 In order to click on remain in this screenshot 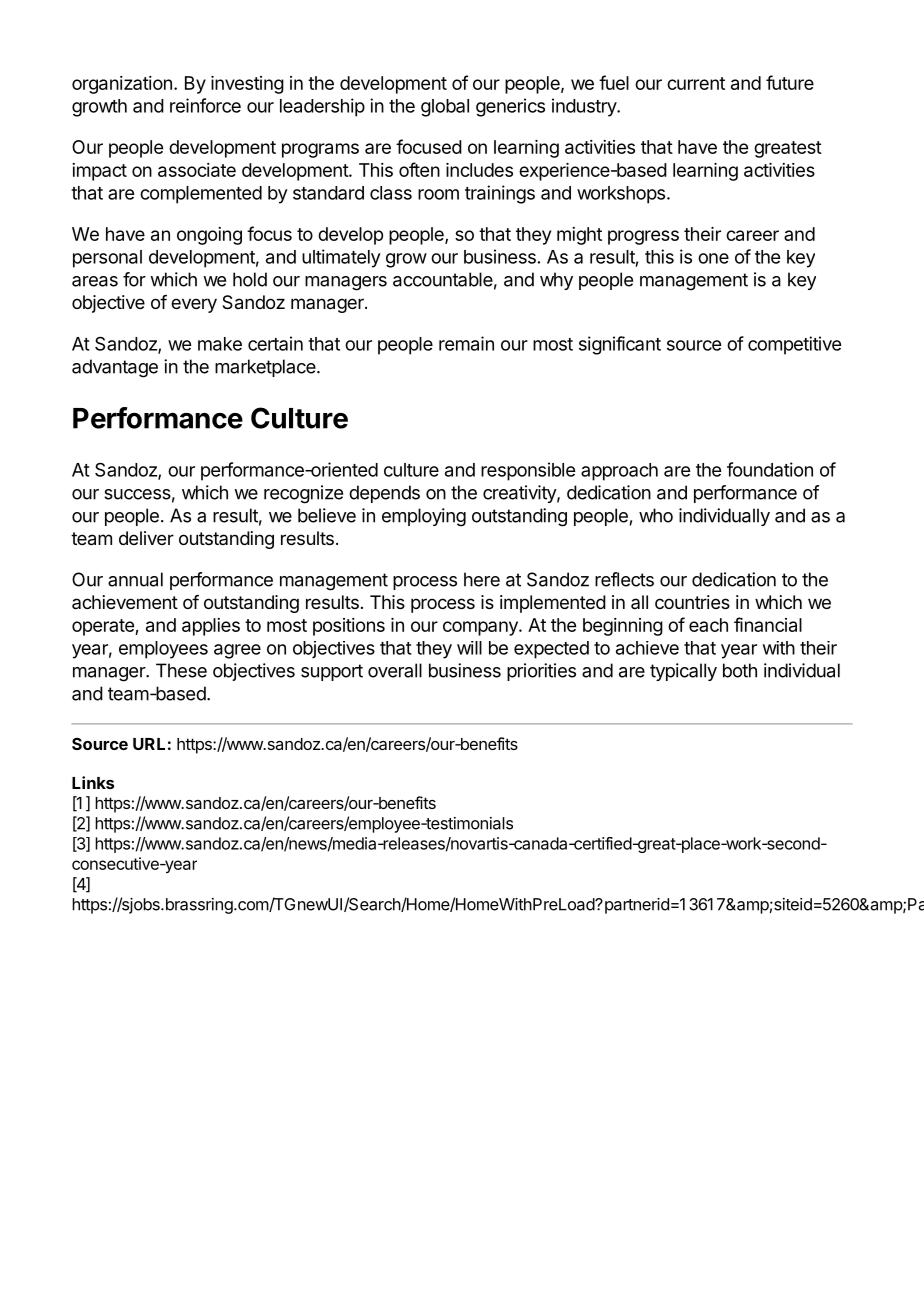, I will do `click(466, 343)`.
